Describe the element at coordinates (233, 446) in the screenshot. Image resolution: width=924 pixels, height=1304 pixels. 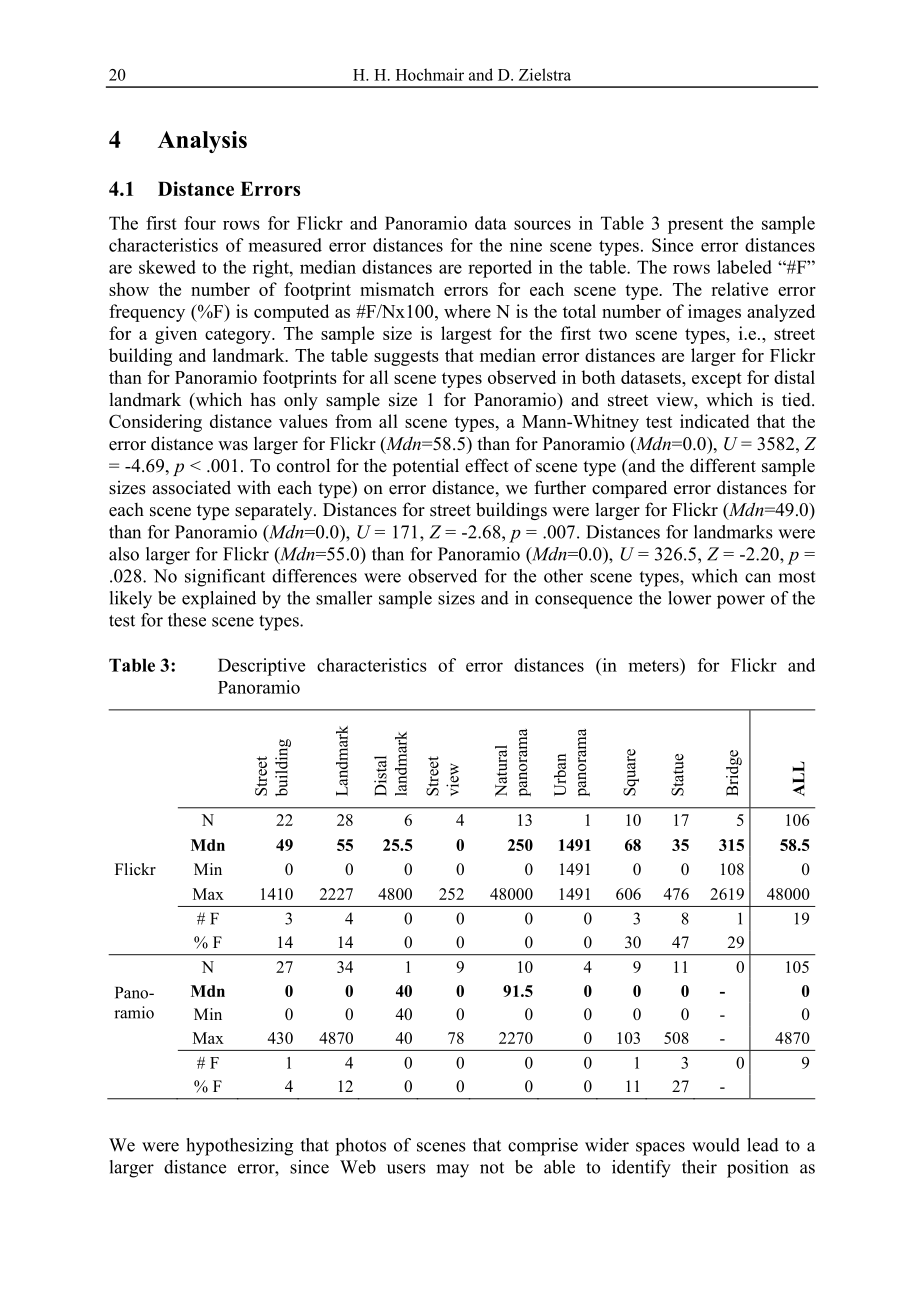
I see `was` at that location.
